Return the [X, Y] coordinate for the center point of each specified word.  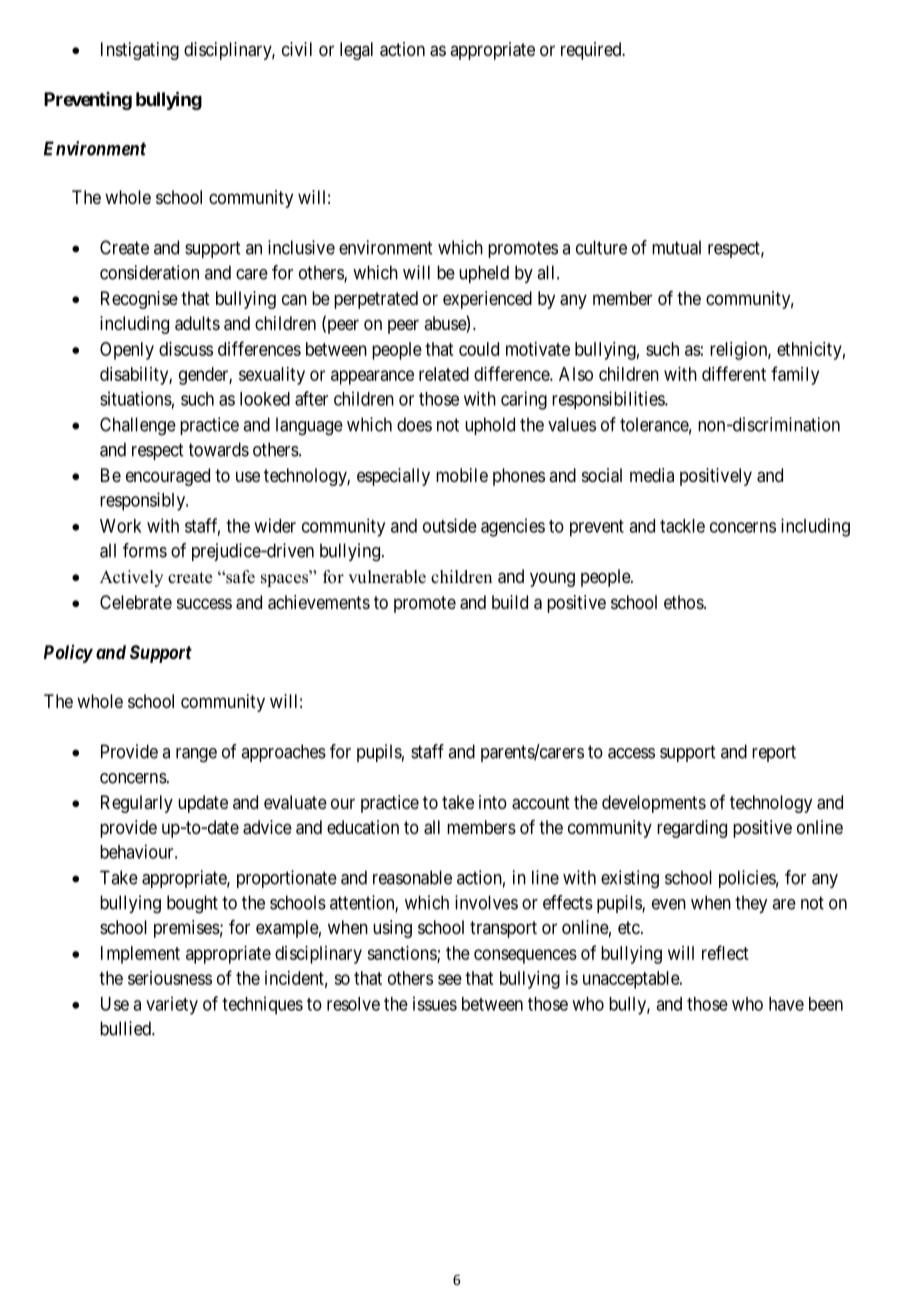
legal [356, 51]
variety [172, 1005]
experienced [487, 300]
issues [435, 1003]
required [592, 51]
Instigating [140, 51]
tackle [682, 526]
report [774, 753]
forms [145, 550]
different [734, 373]
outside [450, 525]
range [196, 755]
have [786, 1004]
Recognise [139, 300]
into [493, 802]
